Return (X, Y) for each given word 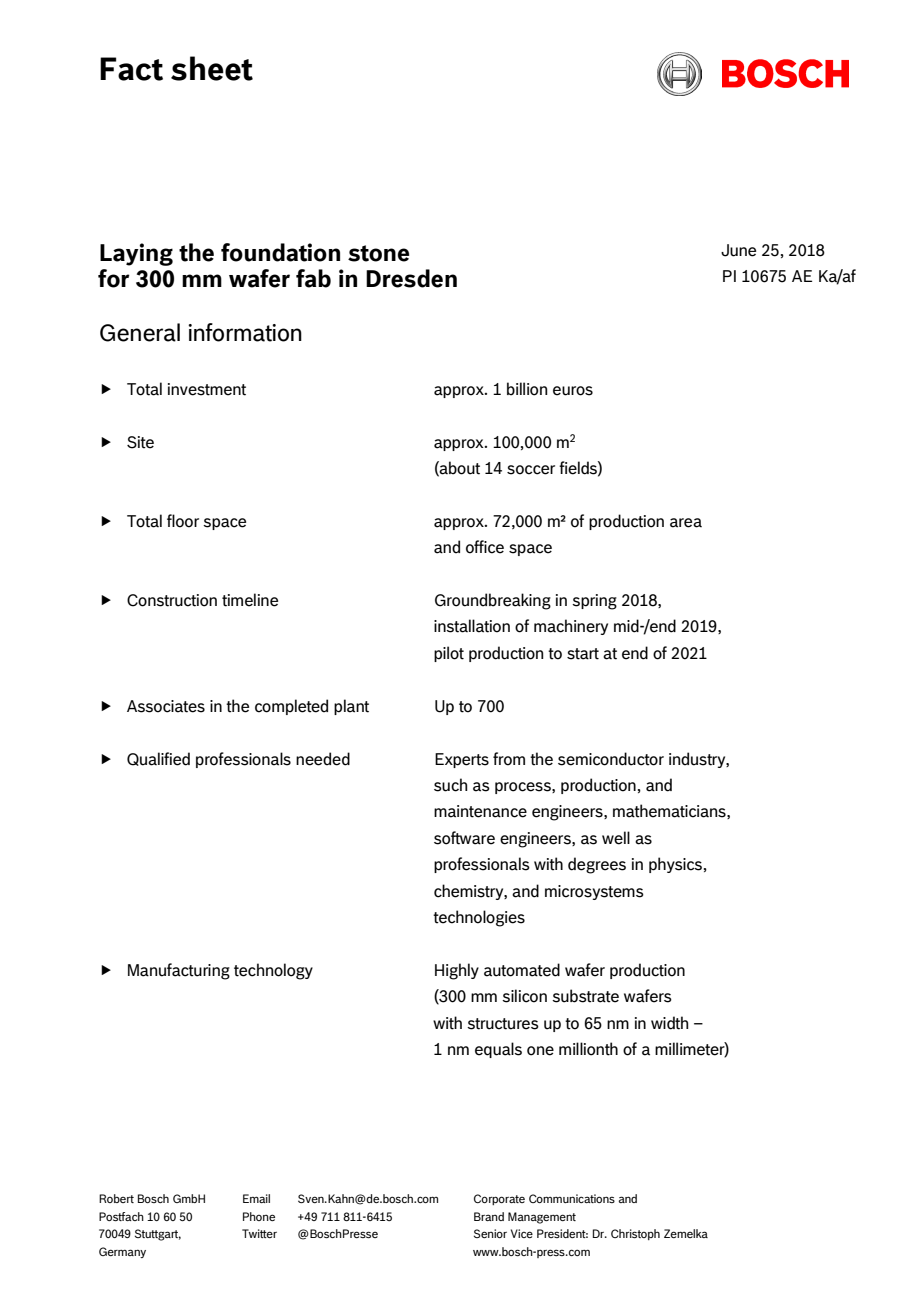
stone (378, 253)
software (464, 838)
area (686, 523)
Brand (489, 1216)
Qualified (158, 759)
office (485, 547)
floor (183, 521)
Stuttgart (158, 1235)
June (738, 250)
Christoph (635, 1234)
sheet (212, 68)
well (616, 838)
